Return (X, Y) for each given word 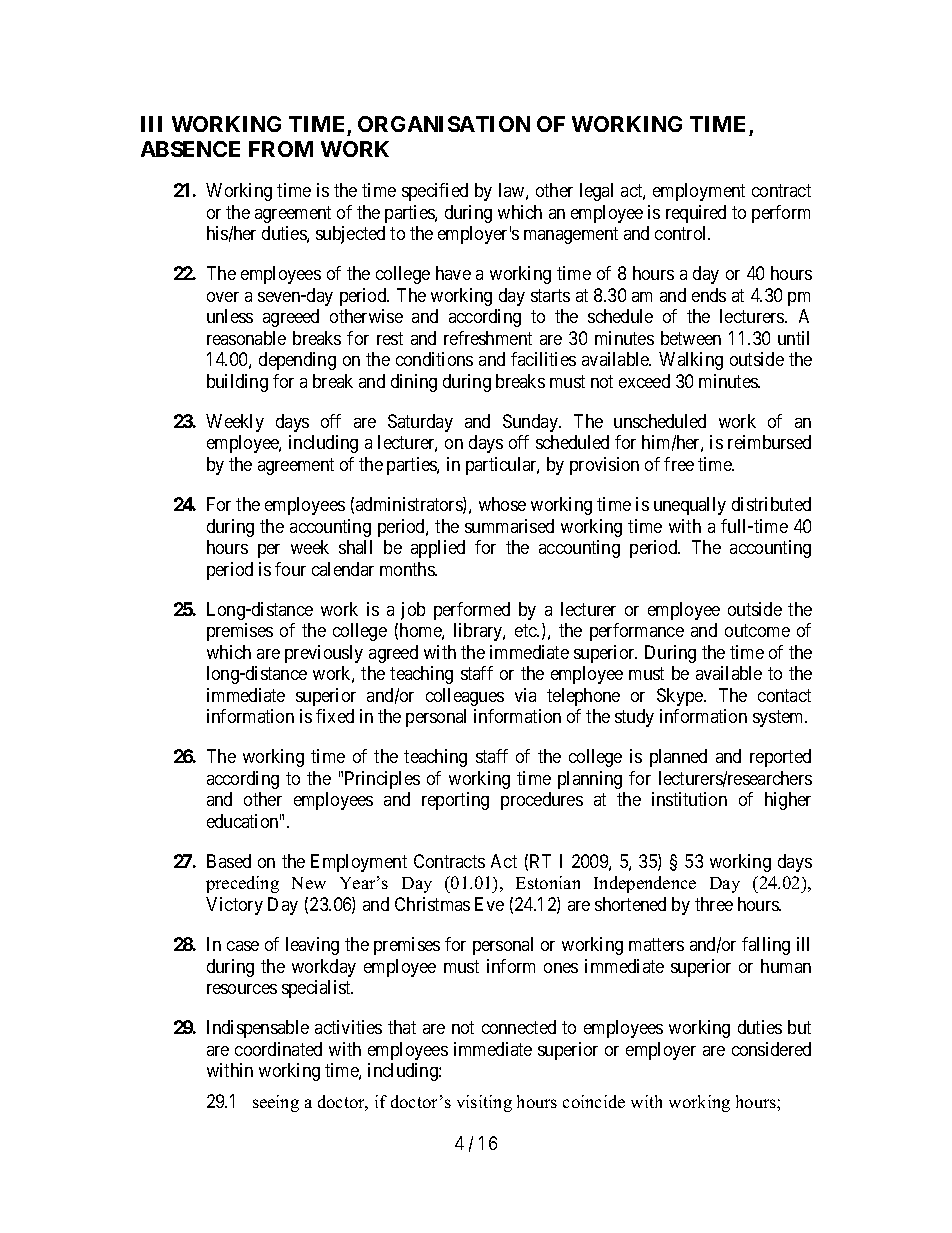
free (679, 464)
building (237, 383)
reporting (455, 801)
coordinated (278, 1049)
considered (771, 1049)
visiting (484, 1103)
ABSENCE (190, 149)
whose (502, 504)
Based (229, 861)
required (696, 214)
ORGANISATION (444, 124)
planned (678, 758)
